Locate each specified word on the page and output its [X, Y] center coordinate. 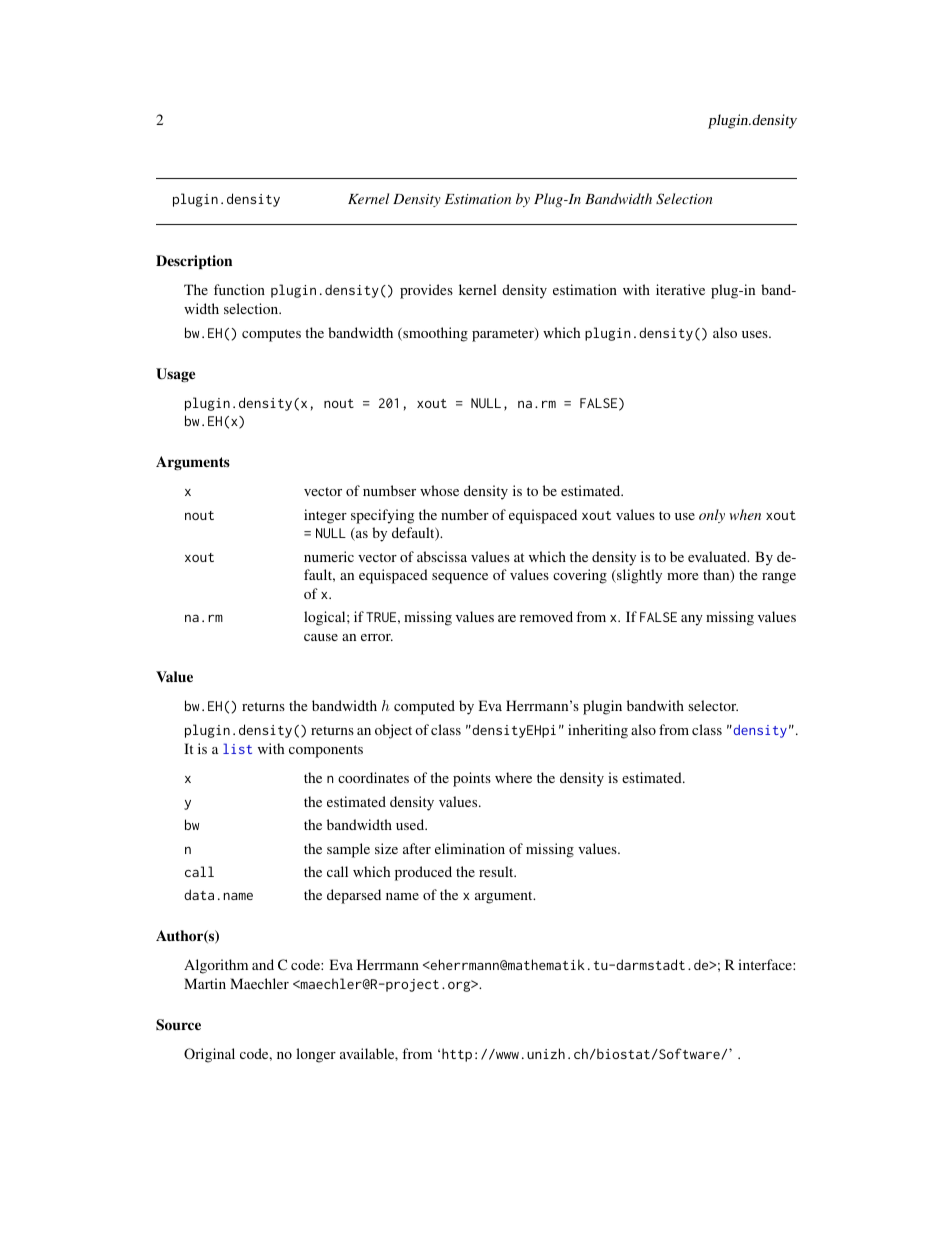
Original [209, 1055]
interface [766, 964]
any [692, 620]
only [712, 516]
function [239, 289]
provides [426, 291]
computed [424, 707]
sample [348, 850]
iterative [680, 289]
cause [321, 637]
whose [439, 490]
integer [325, 516]
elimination [470, 848]
